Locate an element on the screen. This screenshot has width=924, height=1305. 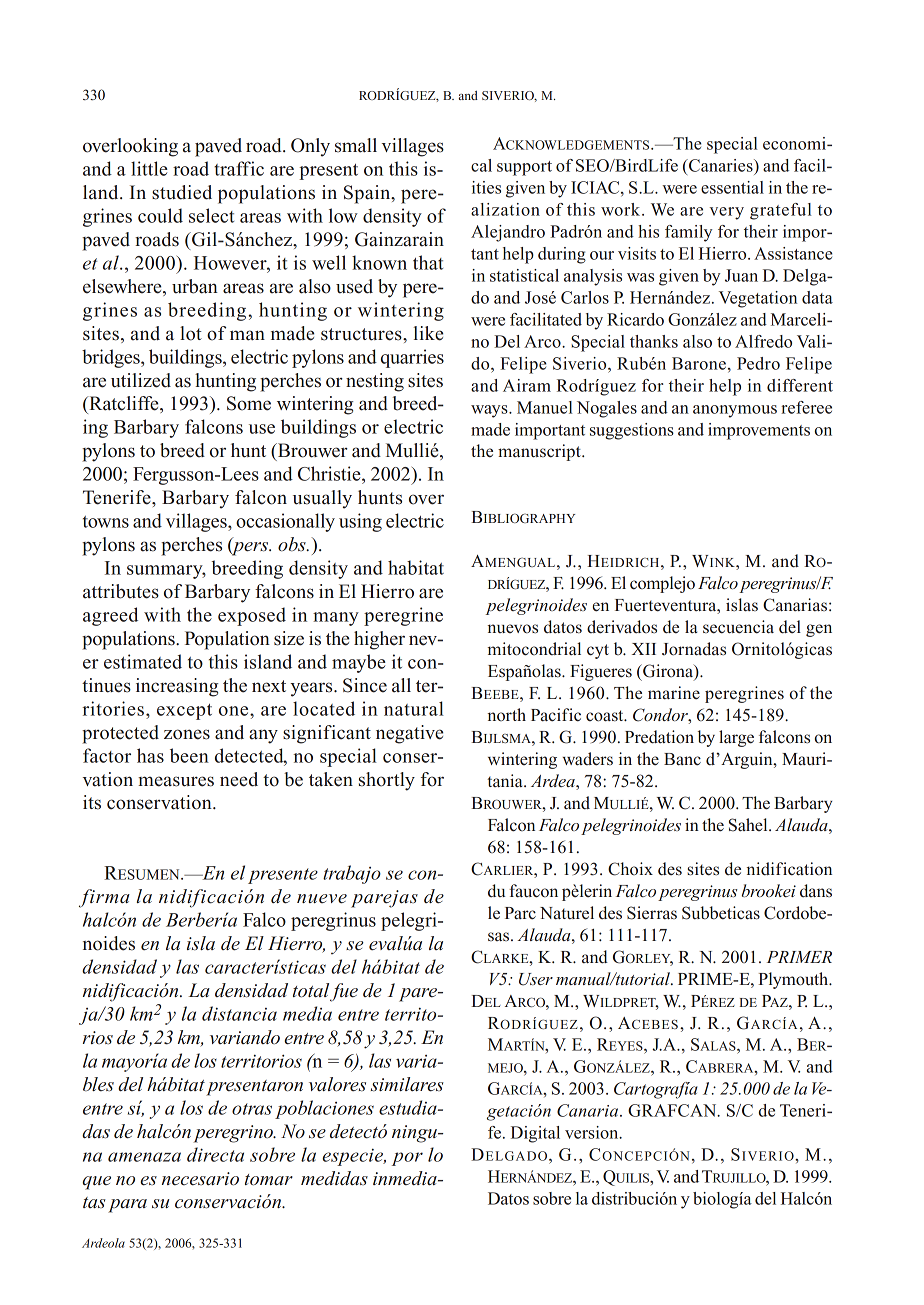
studied is located at coordinates (182, 192).
